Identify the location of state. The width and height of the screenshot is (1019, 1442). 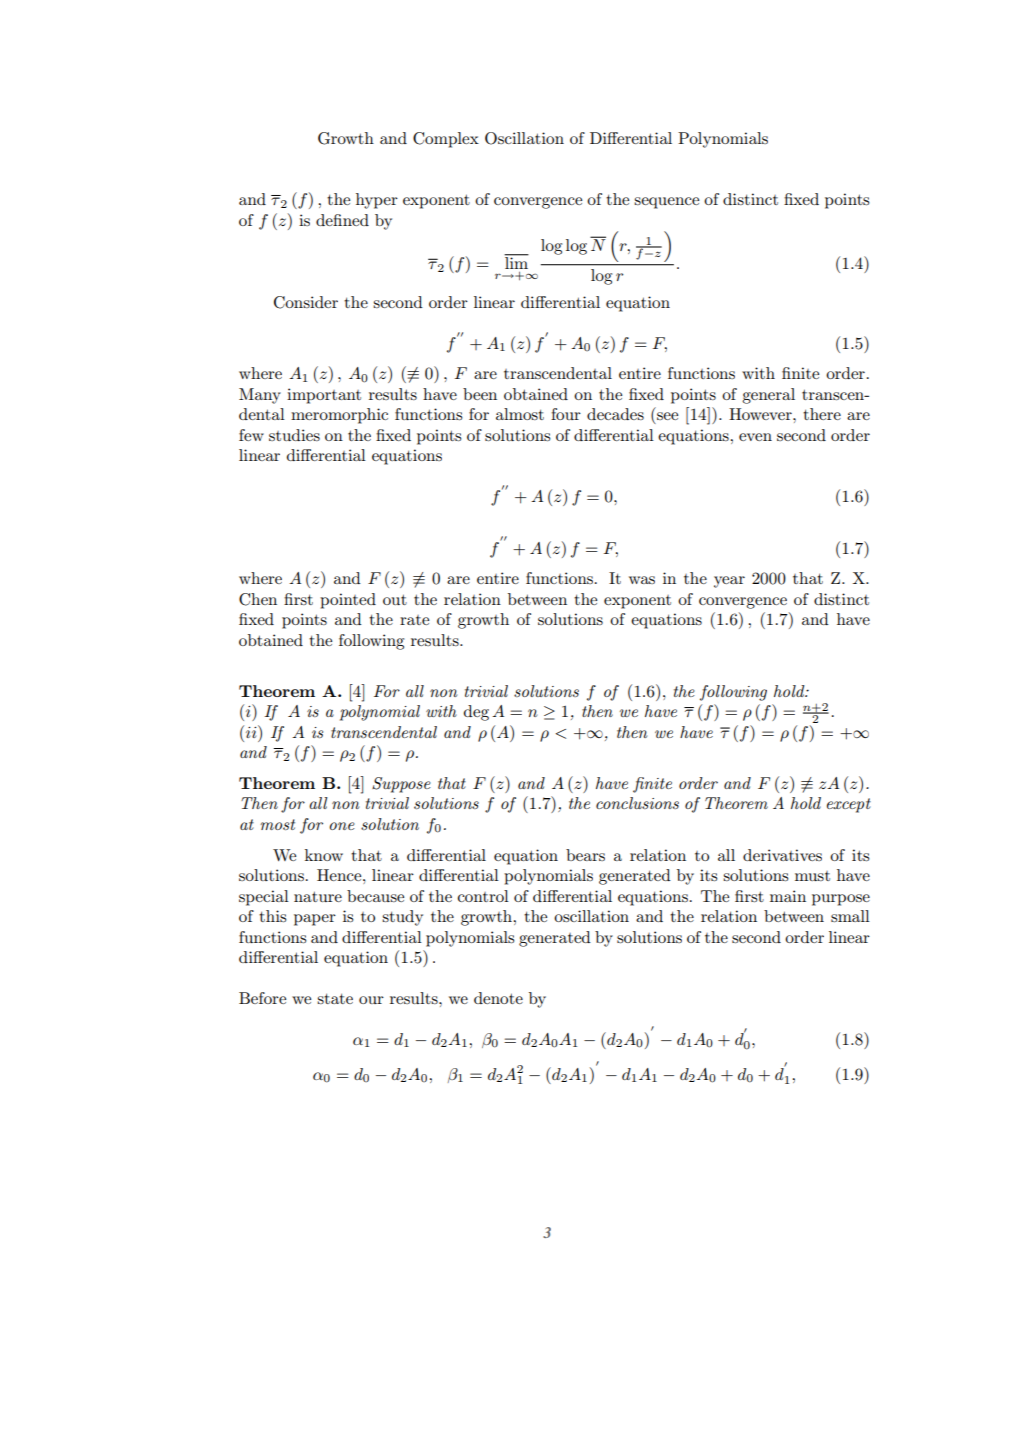
(335, 998).
